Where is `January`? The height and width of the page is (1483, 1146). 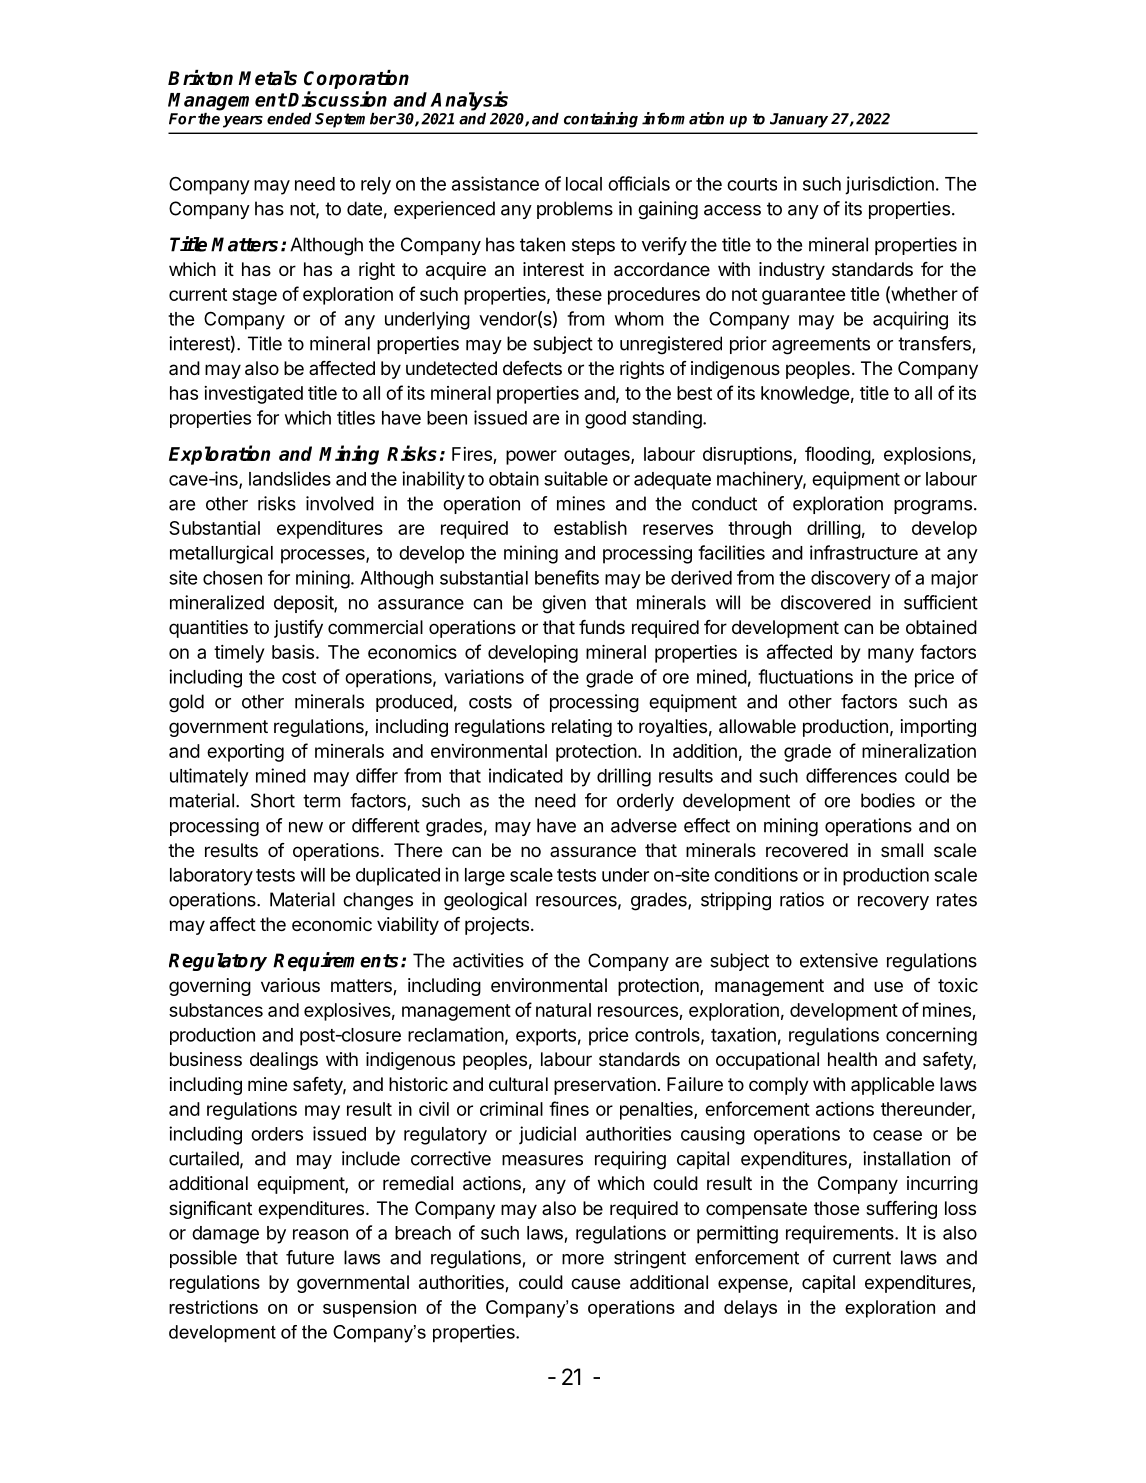 January is located at coordinates (799, 120).
